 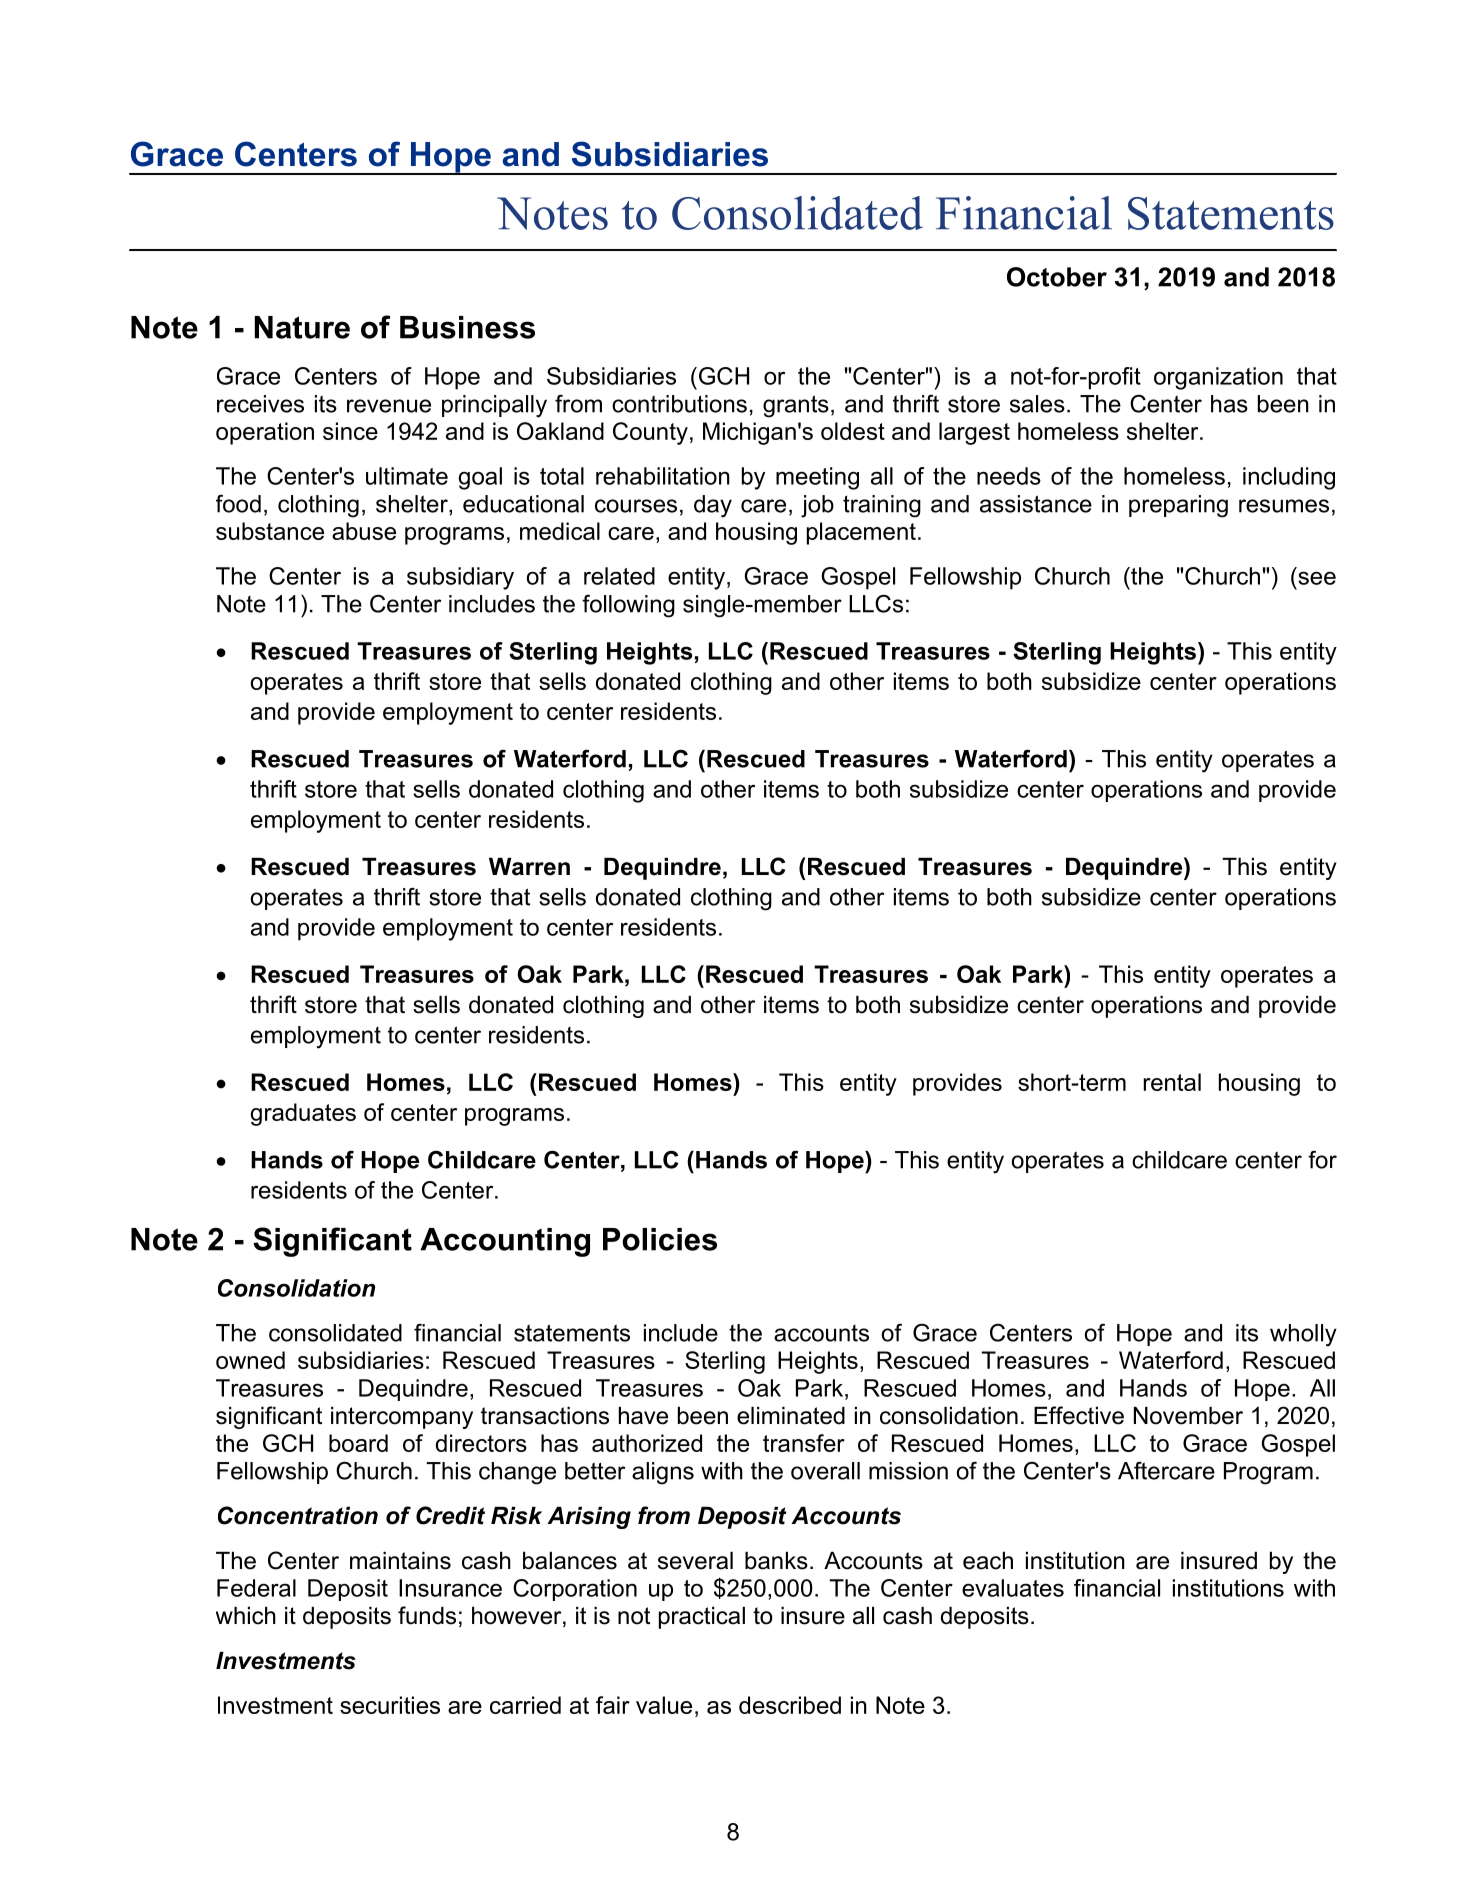 I want to click on Nature, so click(x=302, y=327).
